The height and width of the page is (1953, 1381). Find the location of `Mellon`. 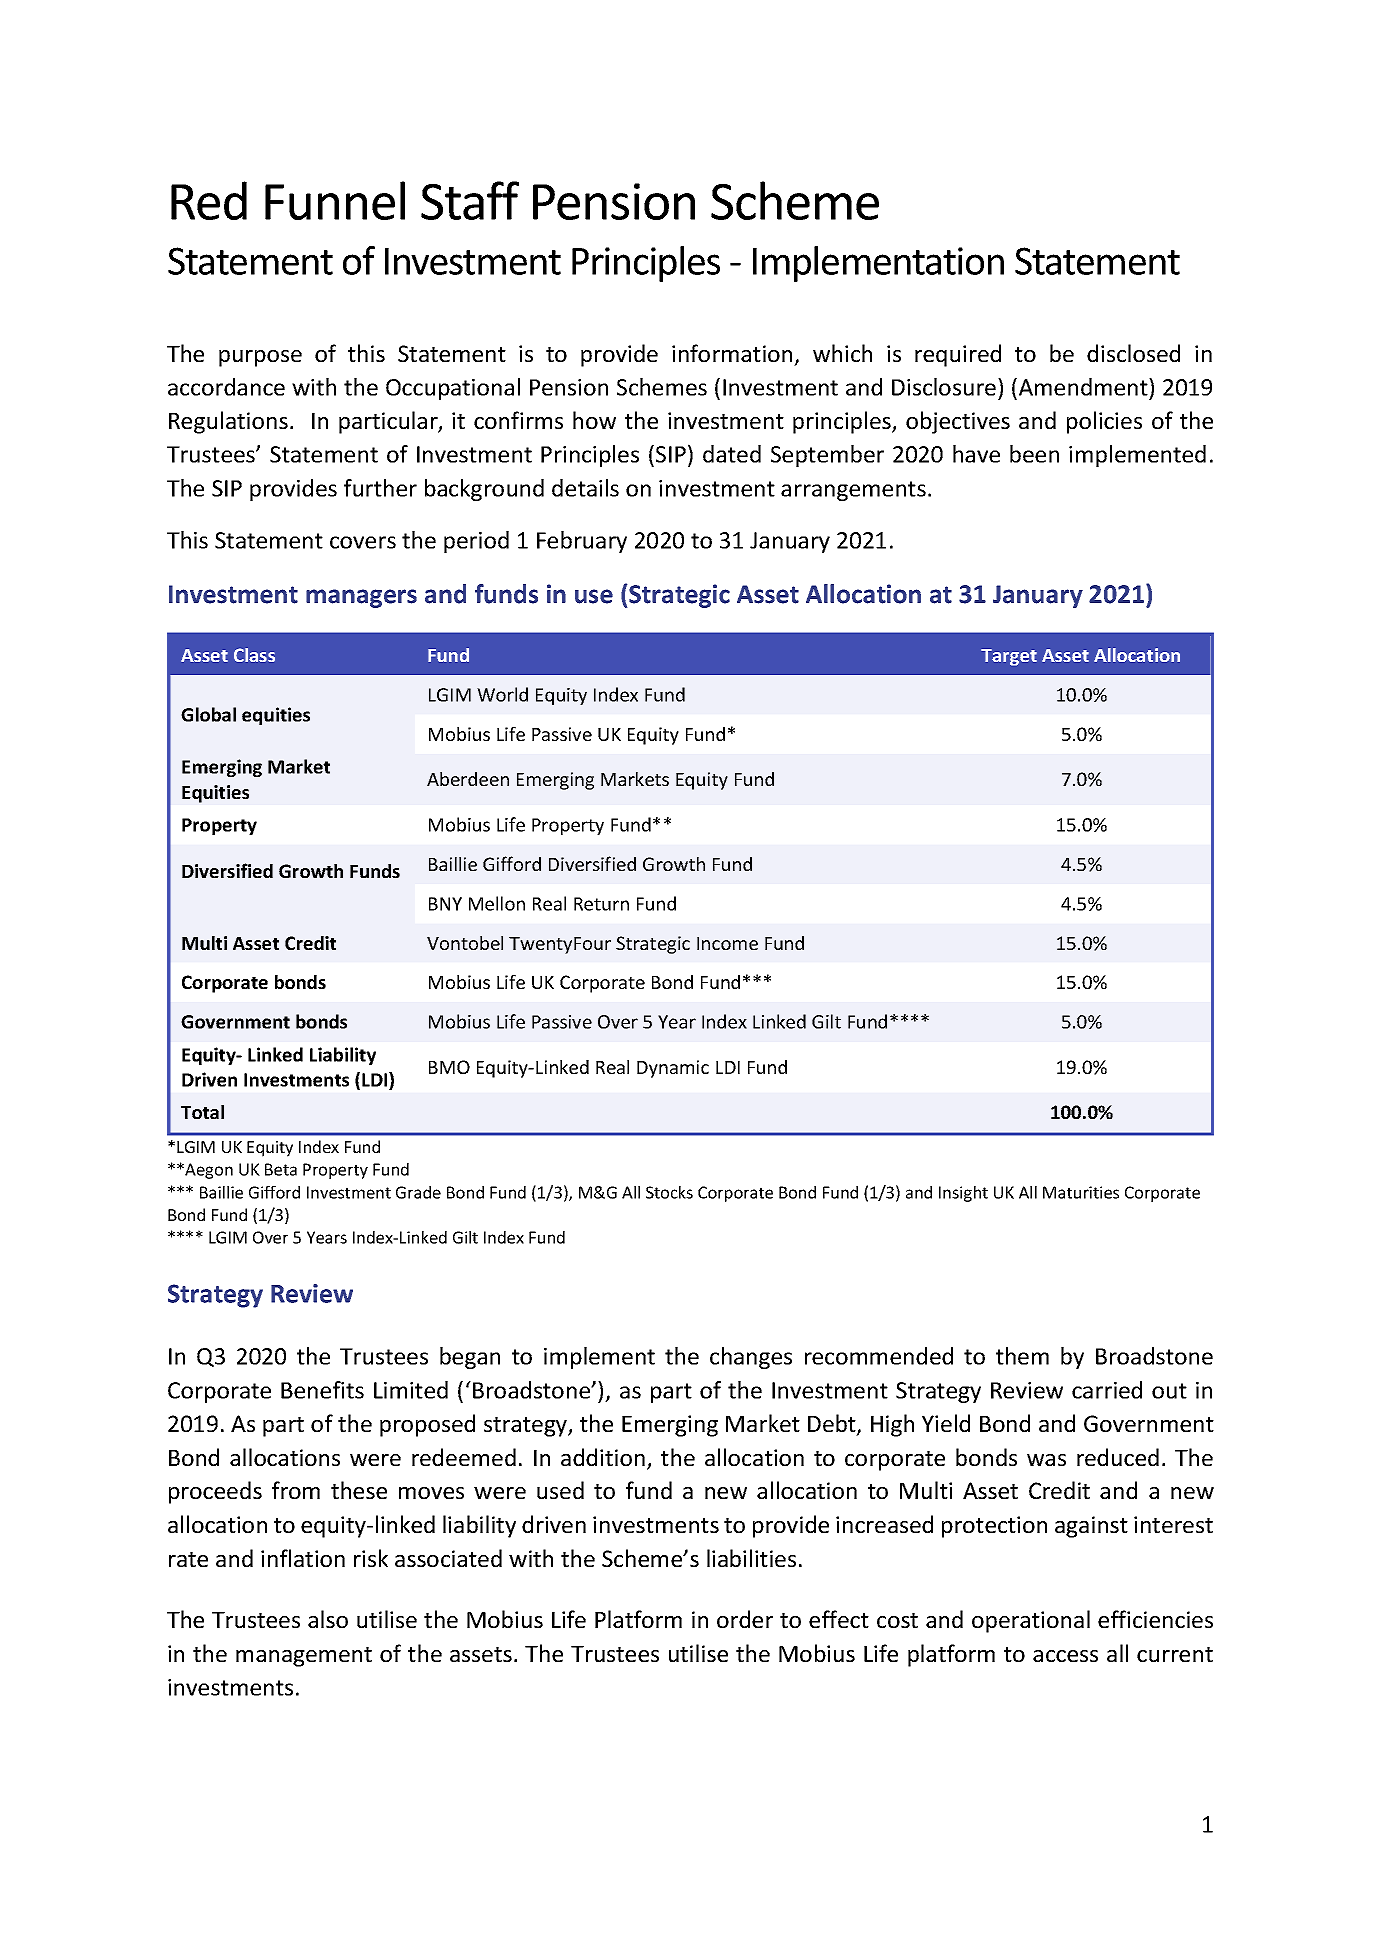

Mellon is located at coordinates (497, 903).
